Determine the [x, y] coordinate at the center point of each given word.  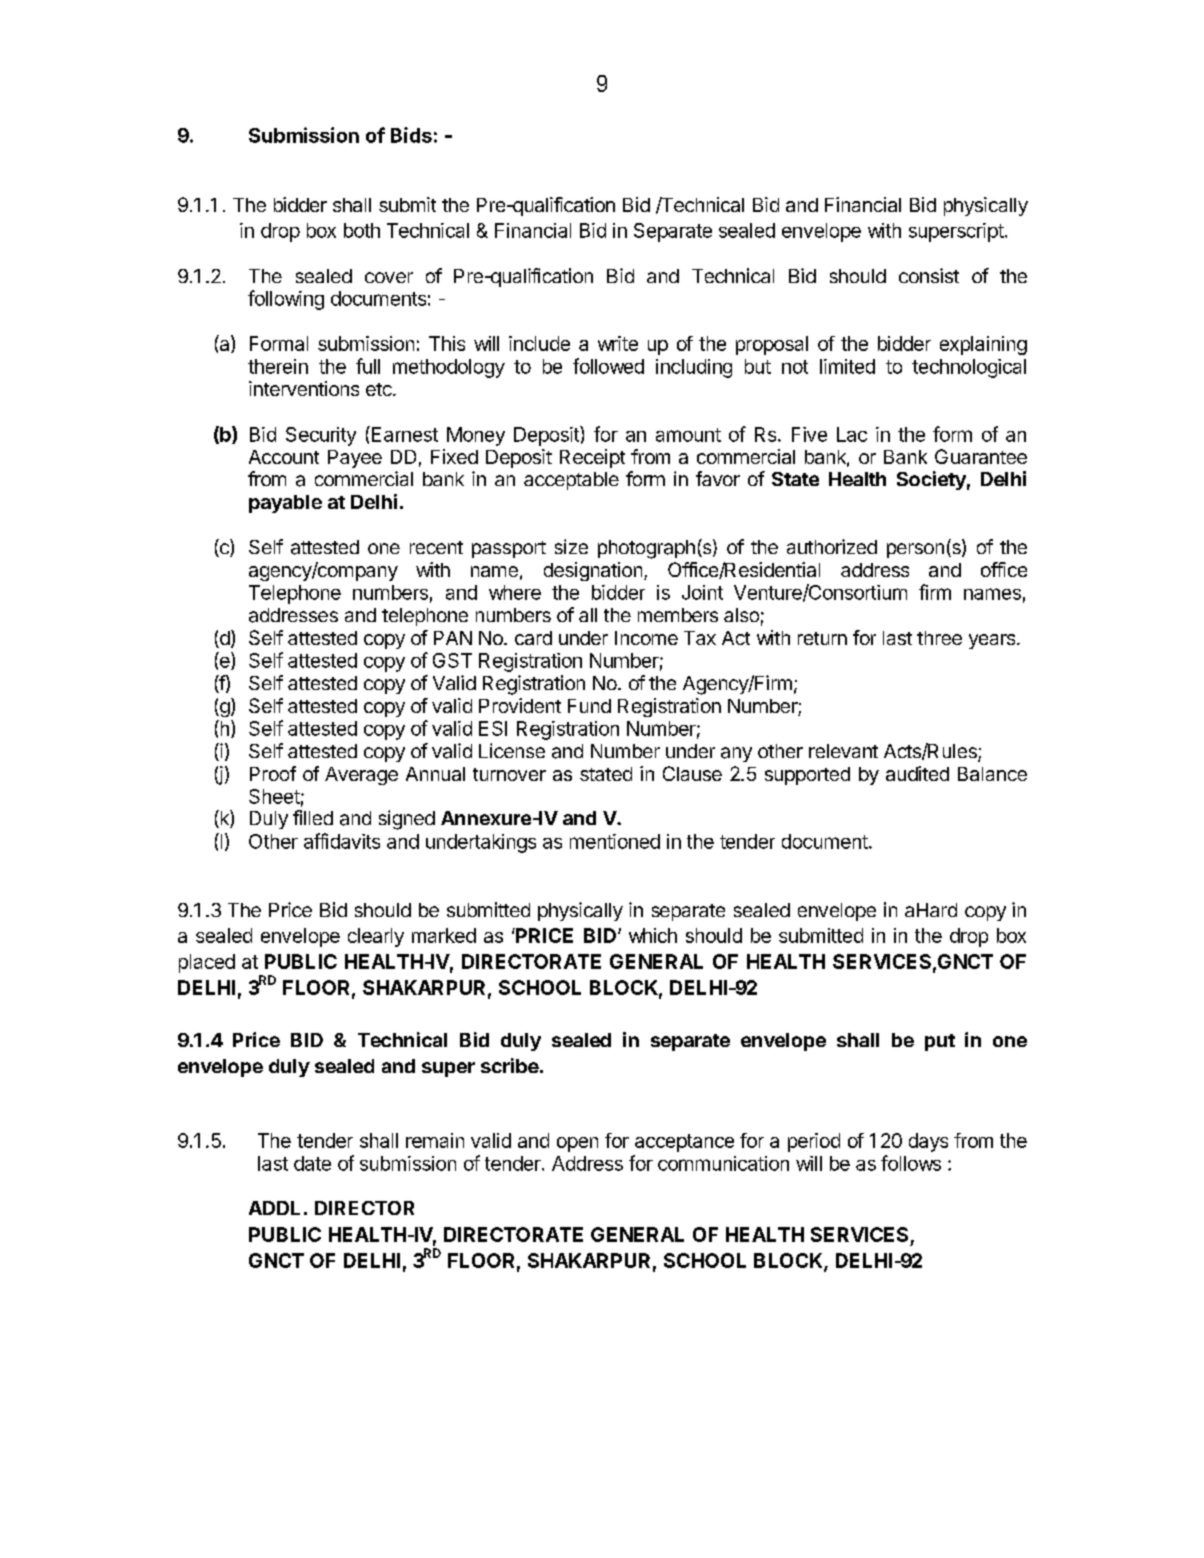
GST [452, 660]
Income [646, 638]
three [939, 638]
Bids [411, 135]
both [362, 230]
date [312, 1163]
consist [929, 275]
